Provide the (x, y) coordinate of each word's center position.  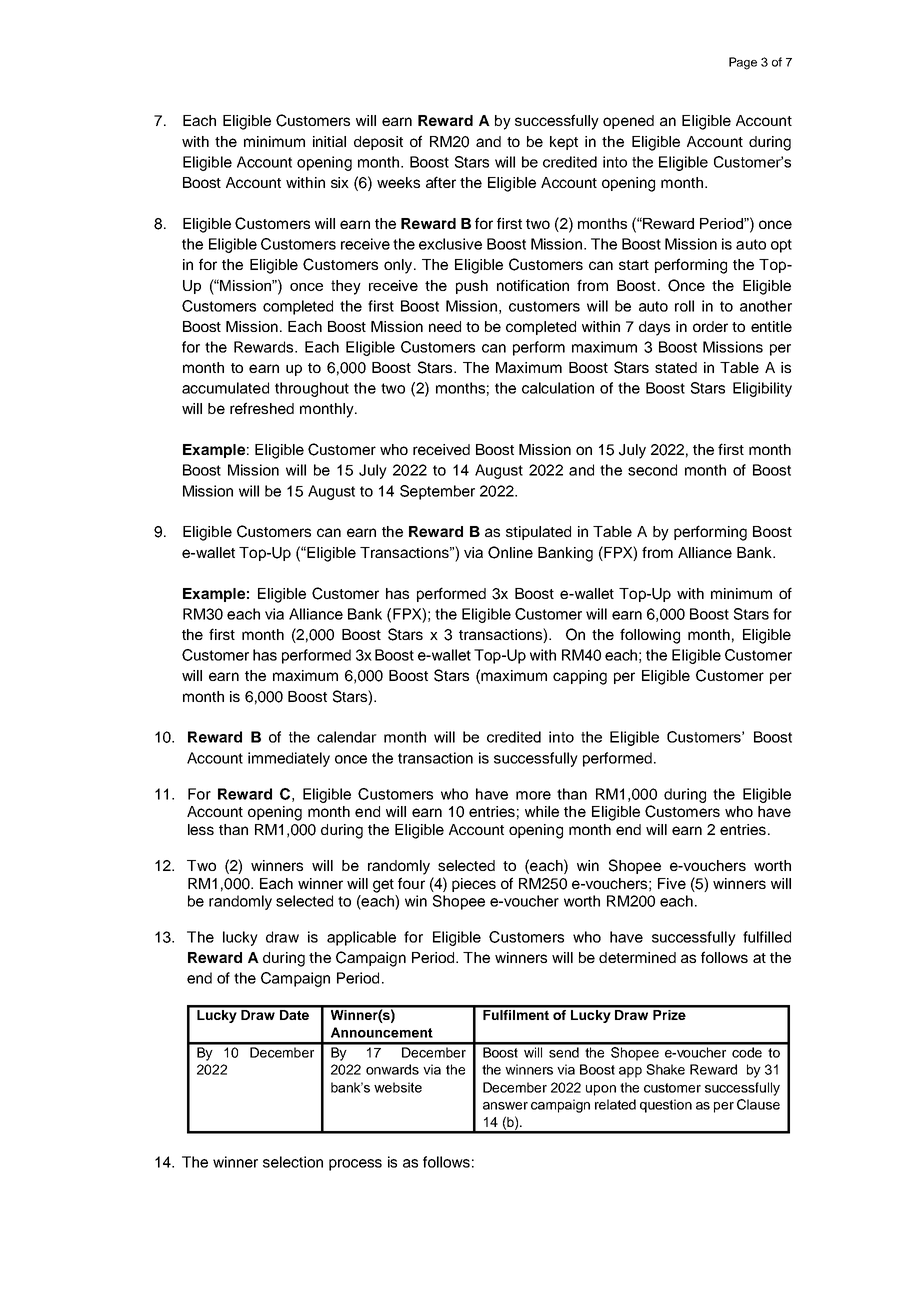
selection (293, 1162)
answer (505, 1106)
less (201, 829)
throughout (312, 389)
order (710, 326)
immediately (289, 759)
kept (564, 143)
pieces (474, 885)
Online (510, 552)
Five (672, 883)
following (650, 636)
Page (743, 63)
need (445, 326)
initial (329, 141)
